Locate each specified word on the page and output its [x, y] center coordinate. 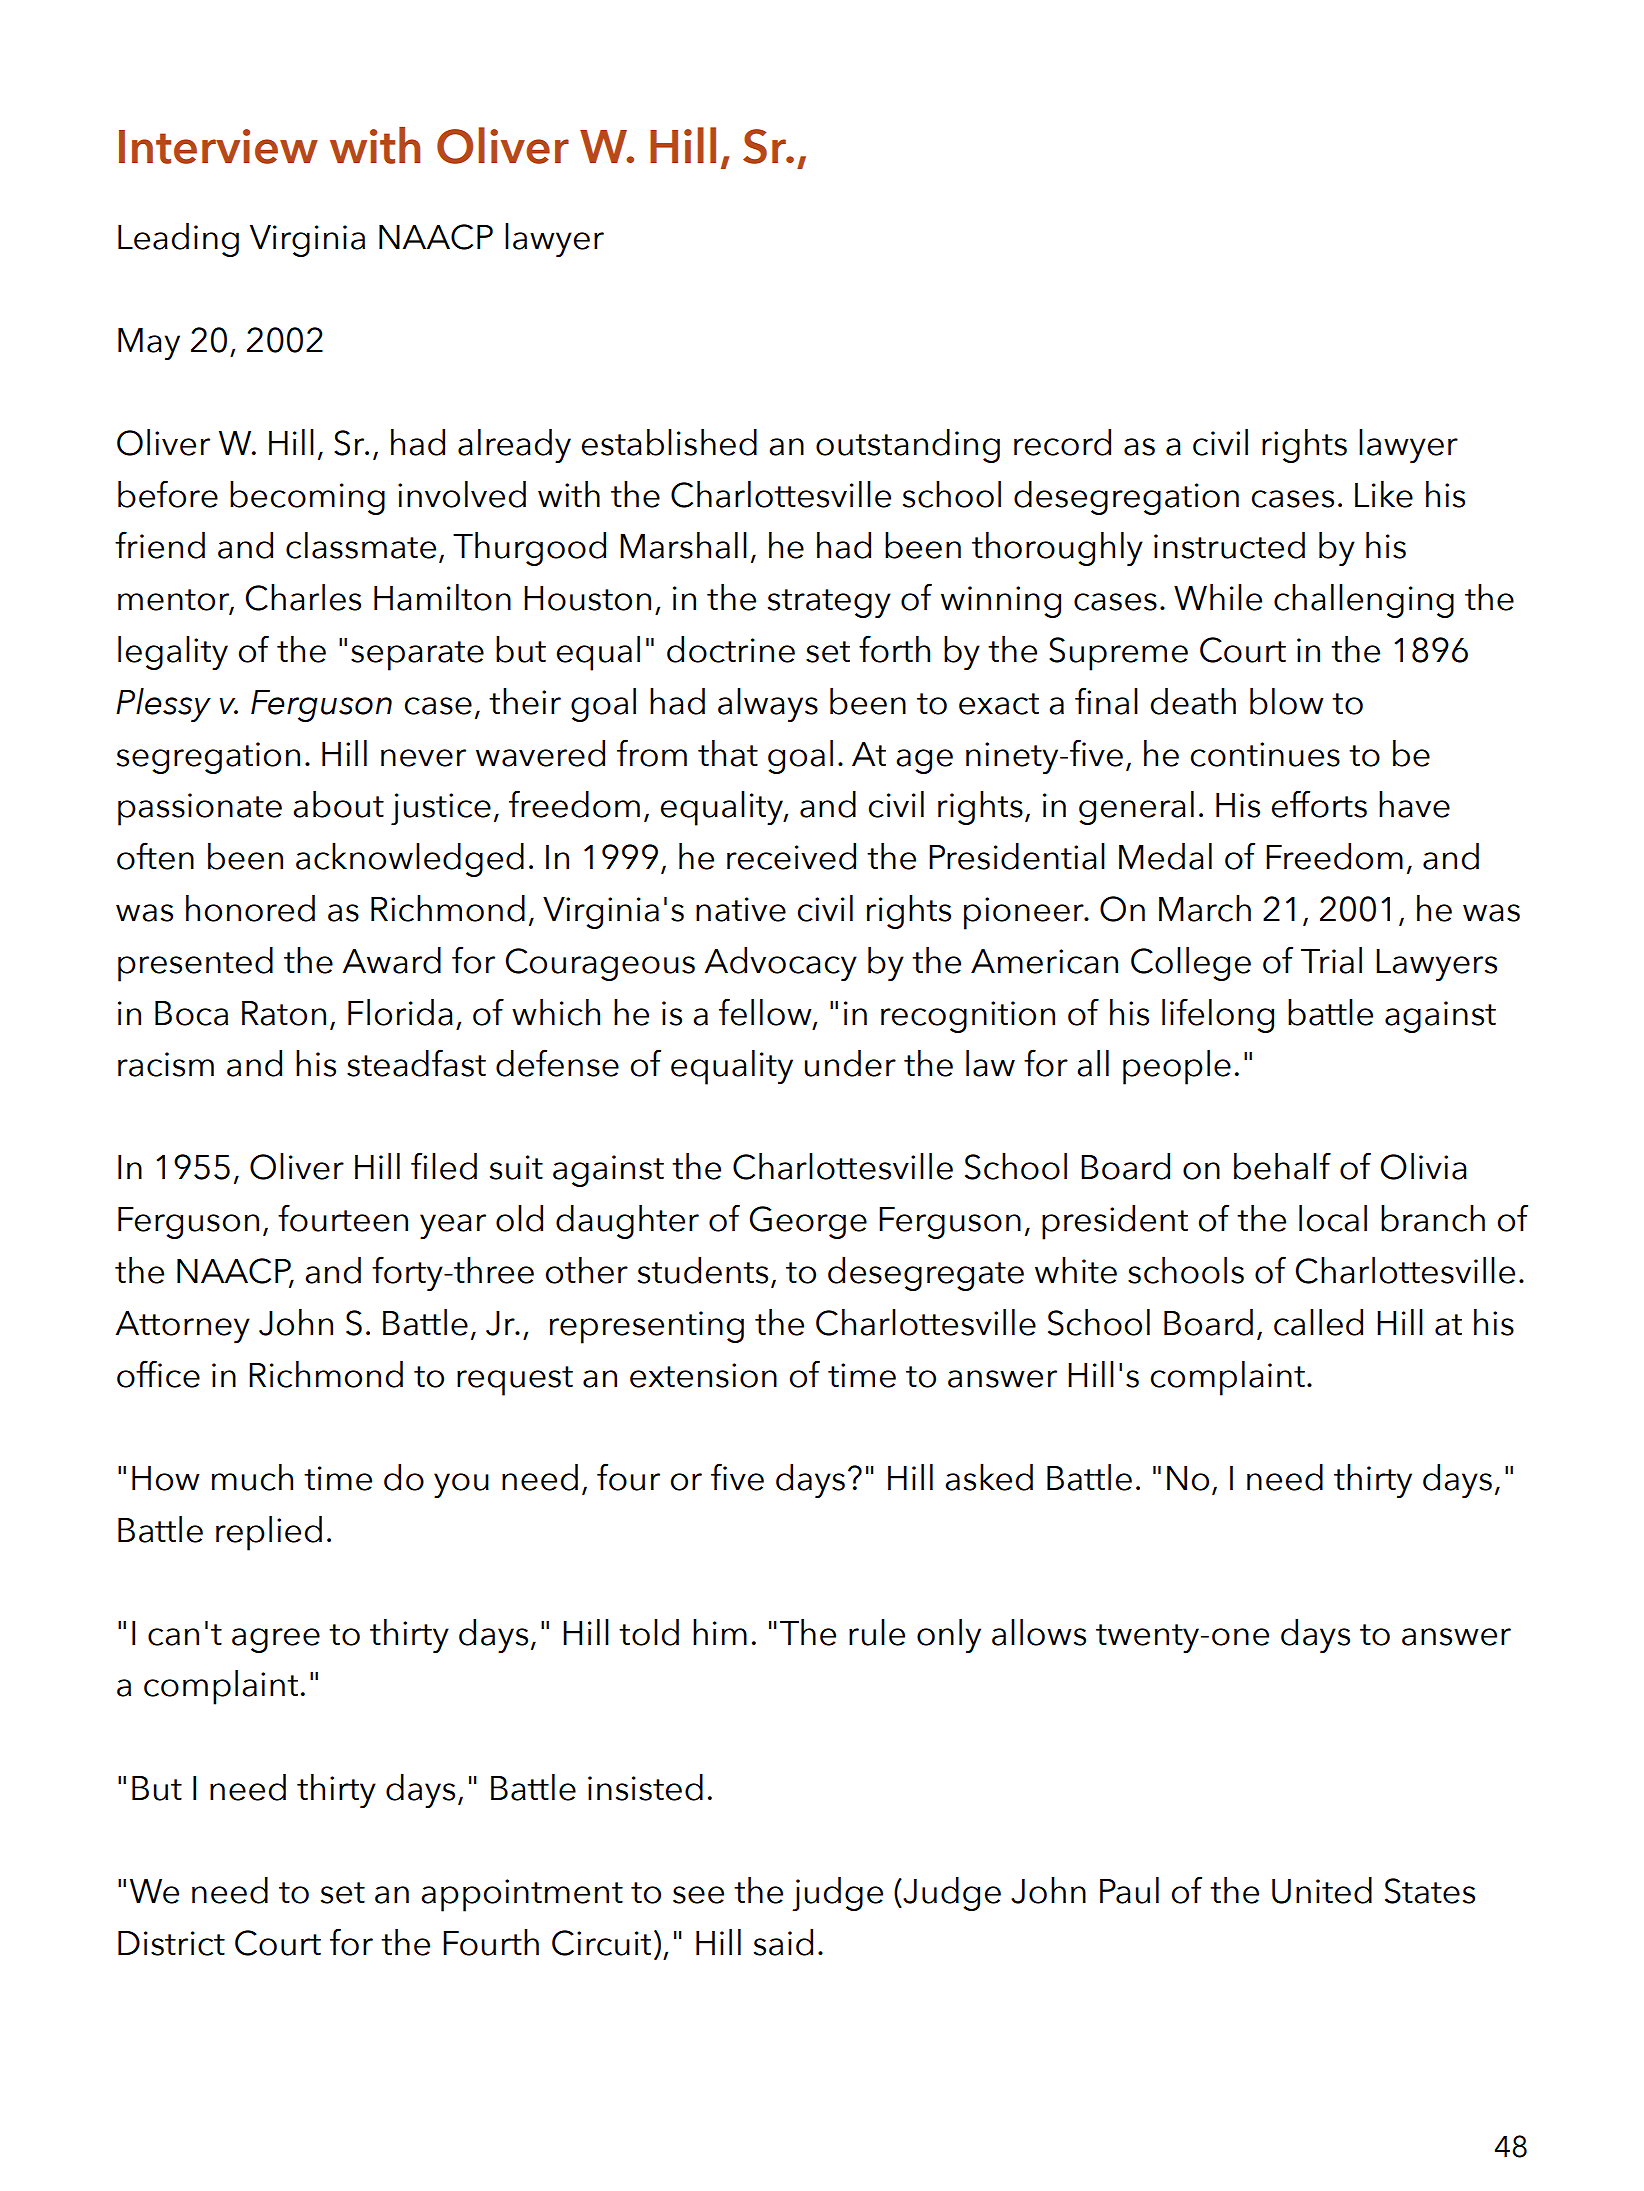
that [728, 753]
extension [703, 1375]
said [783, 1942]
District [171, 1943]
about [338, 804]
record [1062, 442]
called [1318, 1322]
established [669, 442]
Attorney [182, 1327]
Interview [218, 146]
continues [1265, 754]
